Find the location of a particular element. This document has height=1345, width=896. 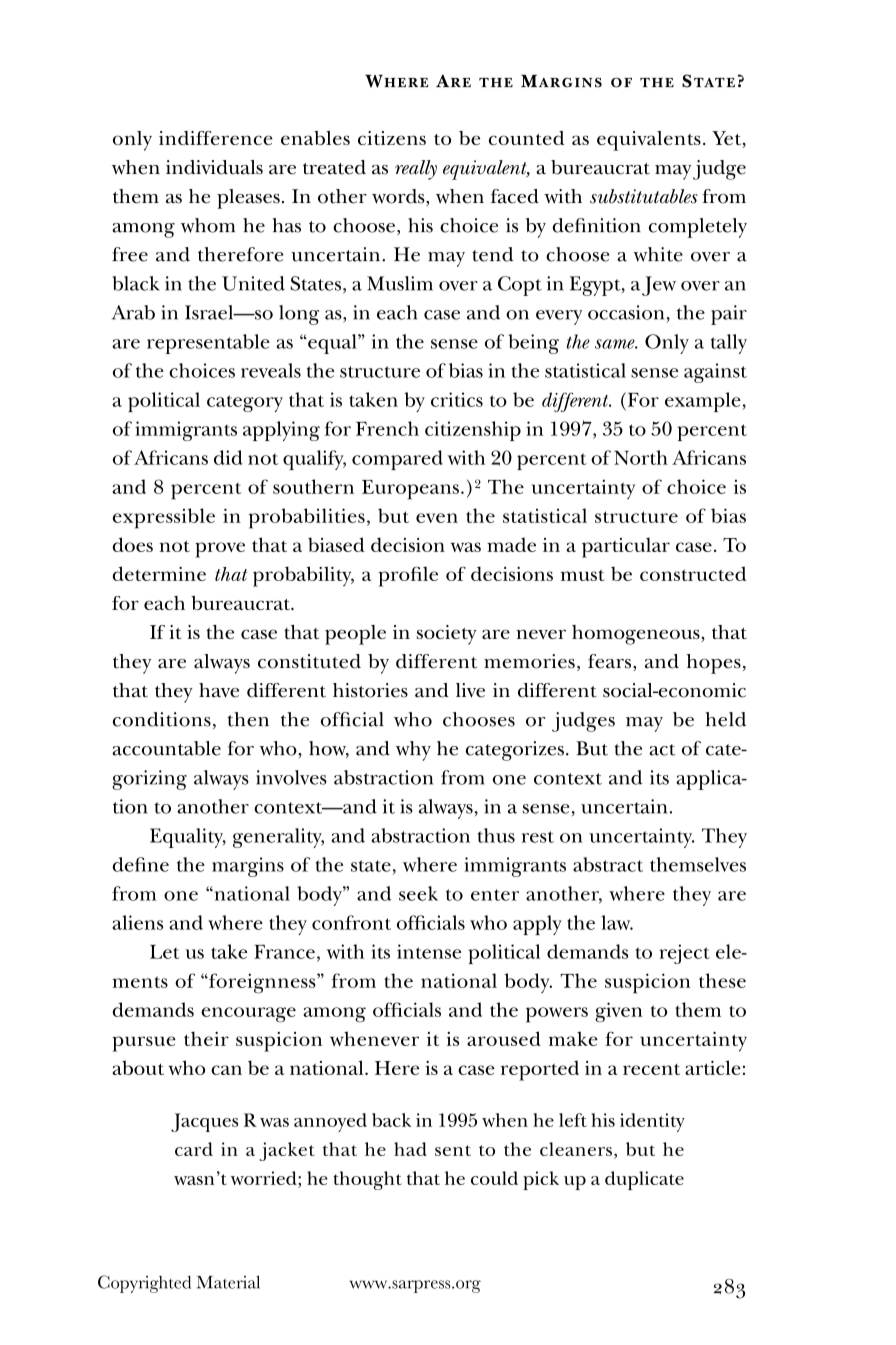

Material is located at coordinates (228, 1282).
